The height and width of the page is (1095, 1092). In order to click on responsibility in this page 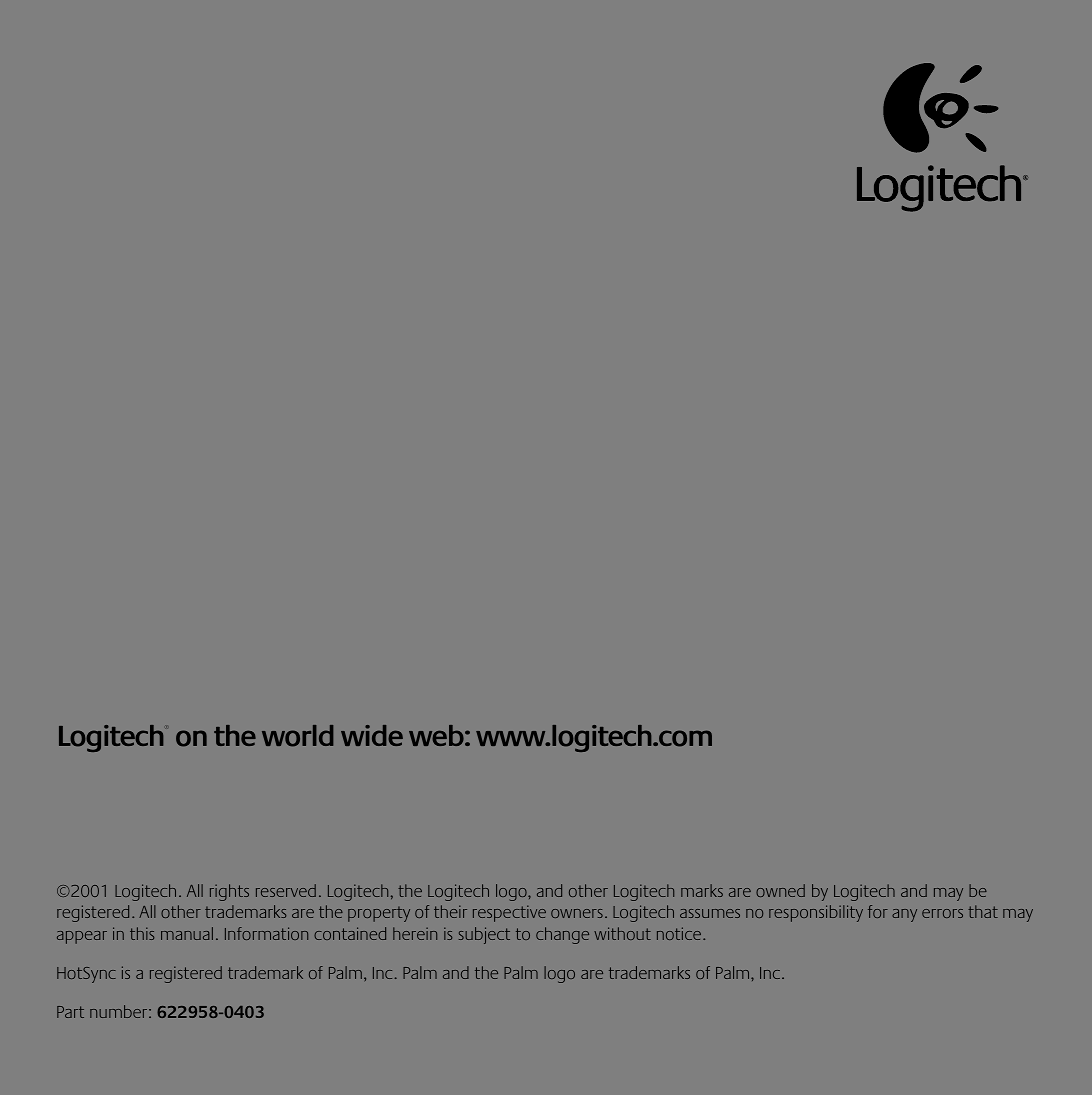, I will do `click(816, 913)`.
